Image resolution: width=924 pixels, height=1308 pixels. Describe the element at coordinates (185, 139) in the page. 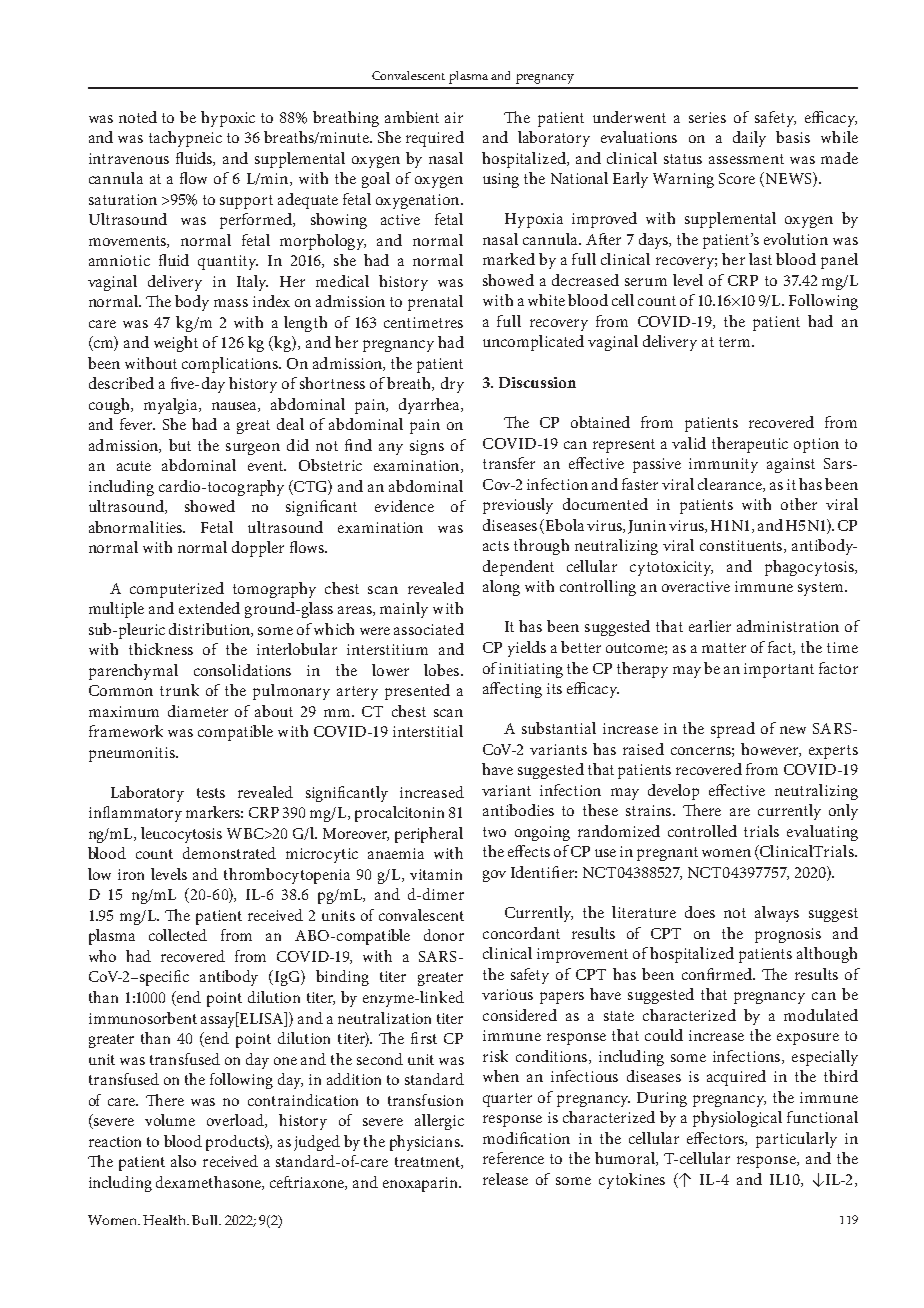

I see `tachypneic` at that location.
